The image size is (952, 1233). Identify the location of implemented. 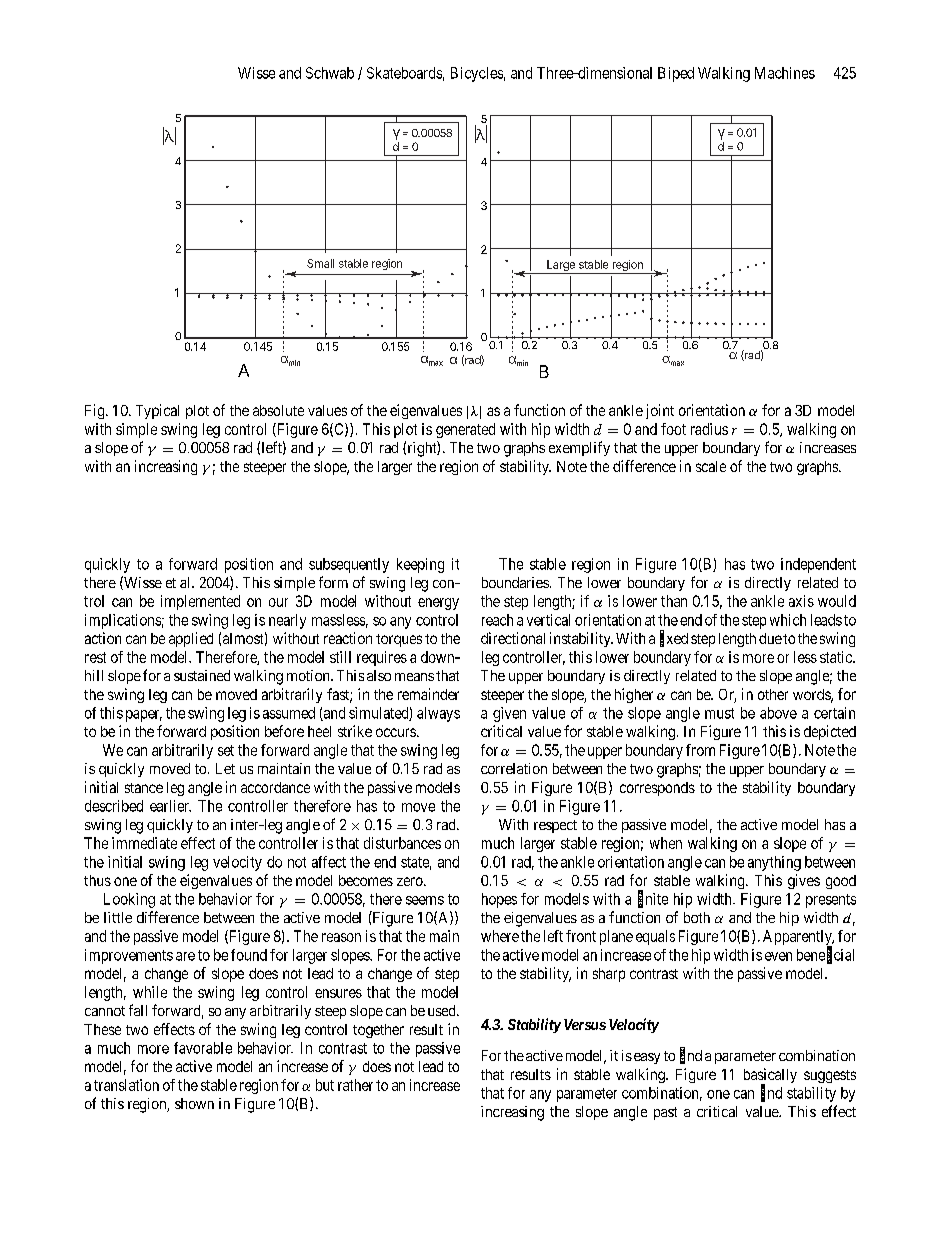
(200, 602).
